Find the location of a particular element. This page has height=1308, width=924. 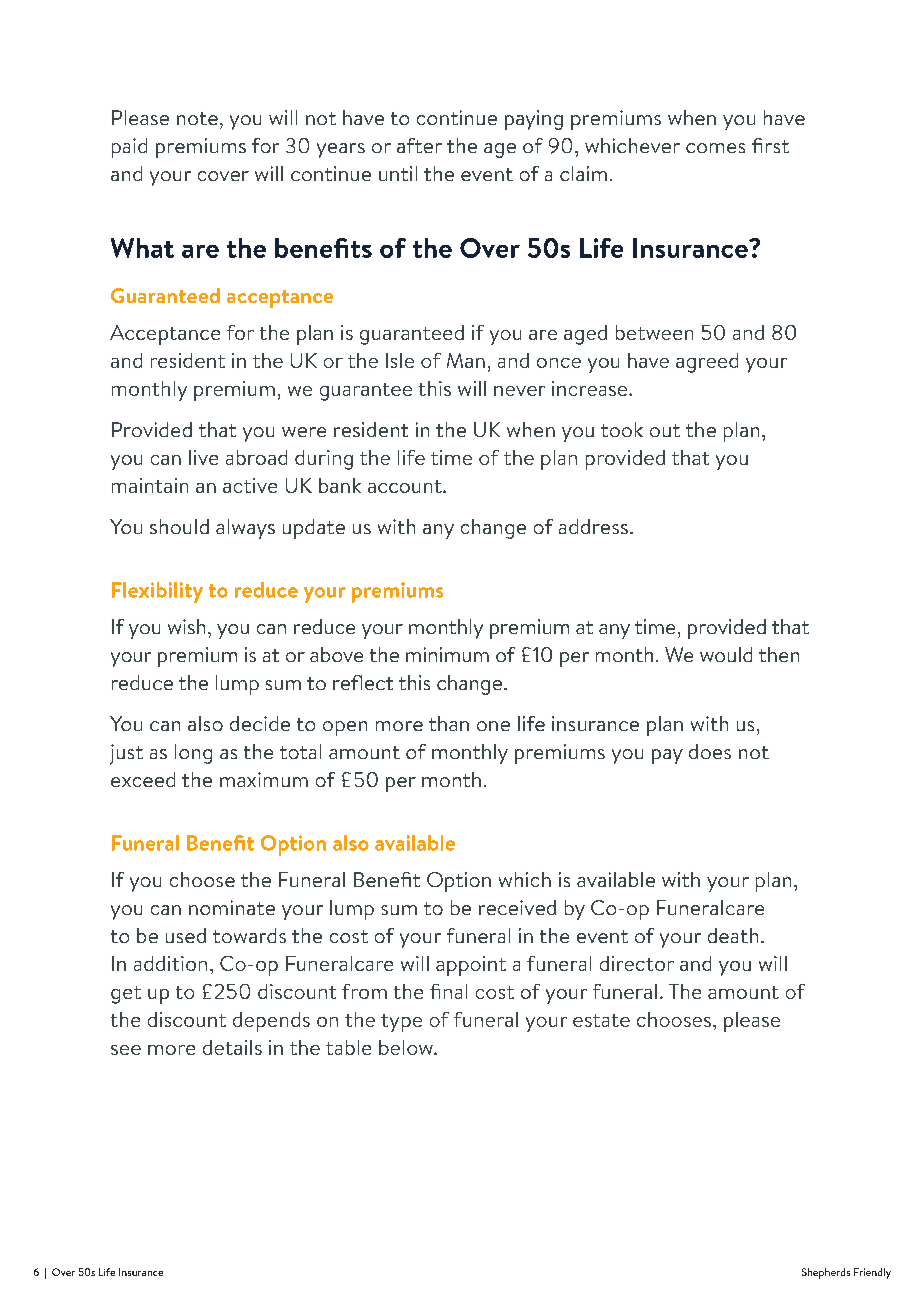

live is located at coordinates (203, 457).
